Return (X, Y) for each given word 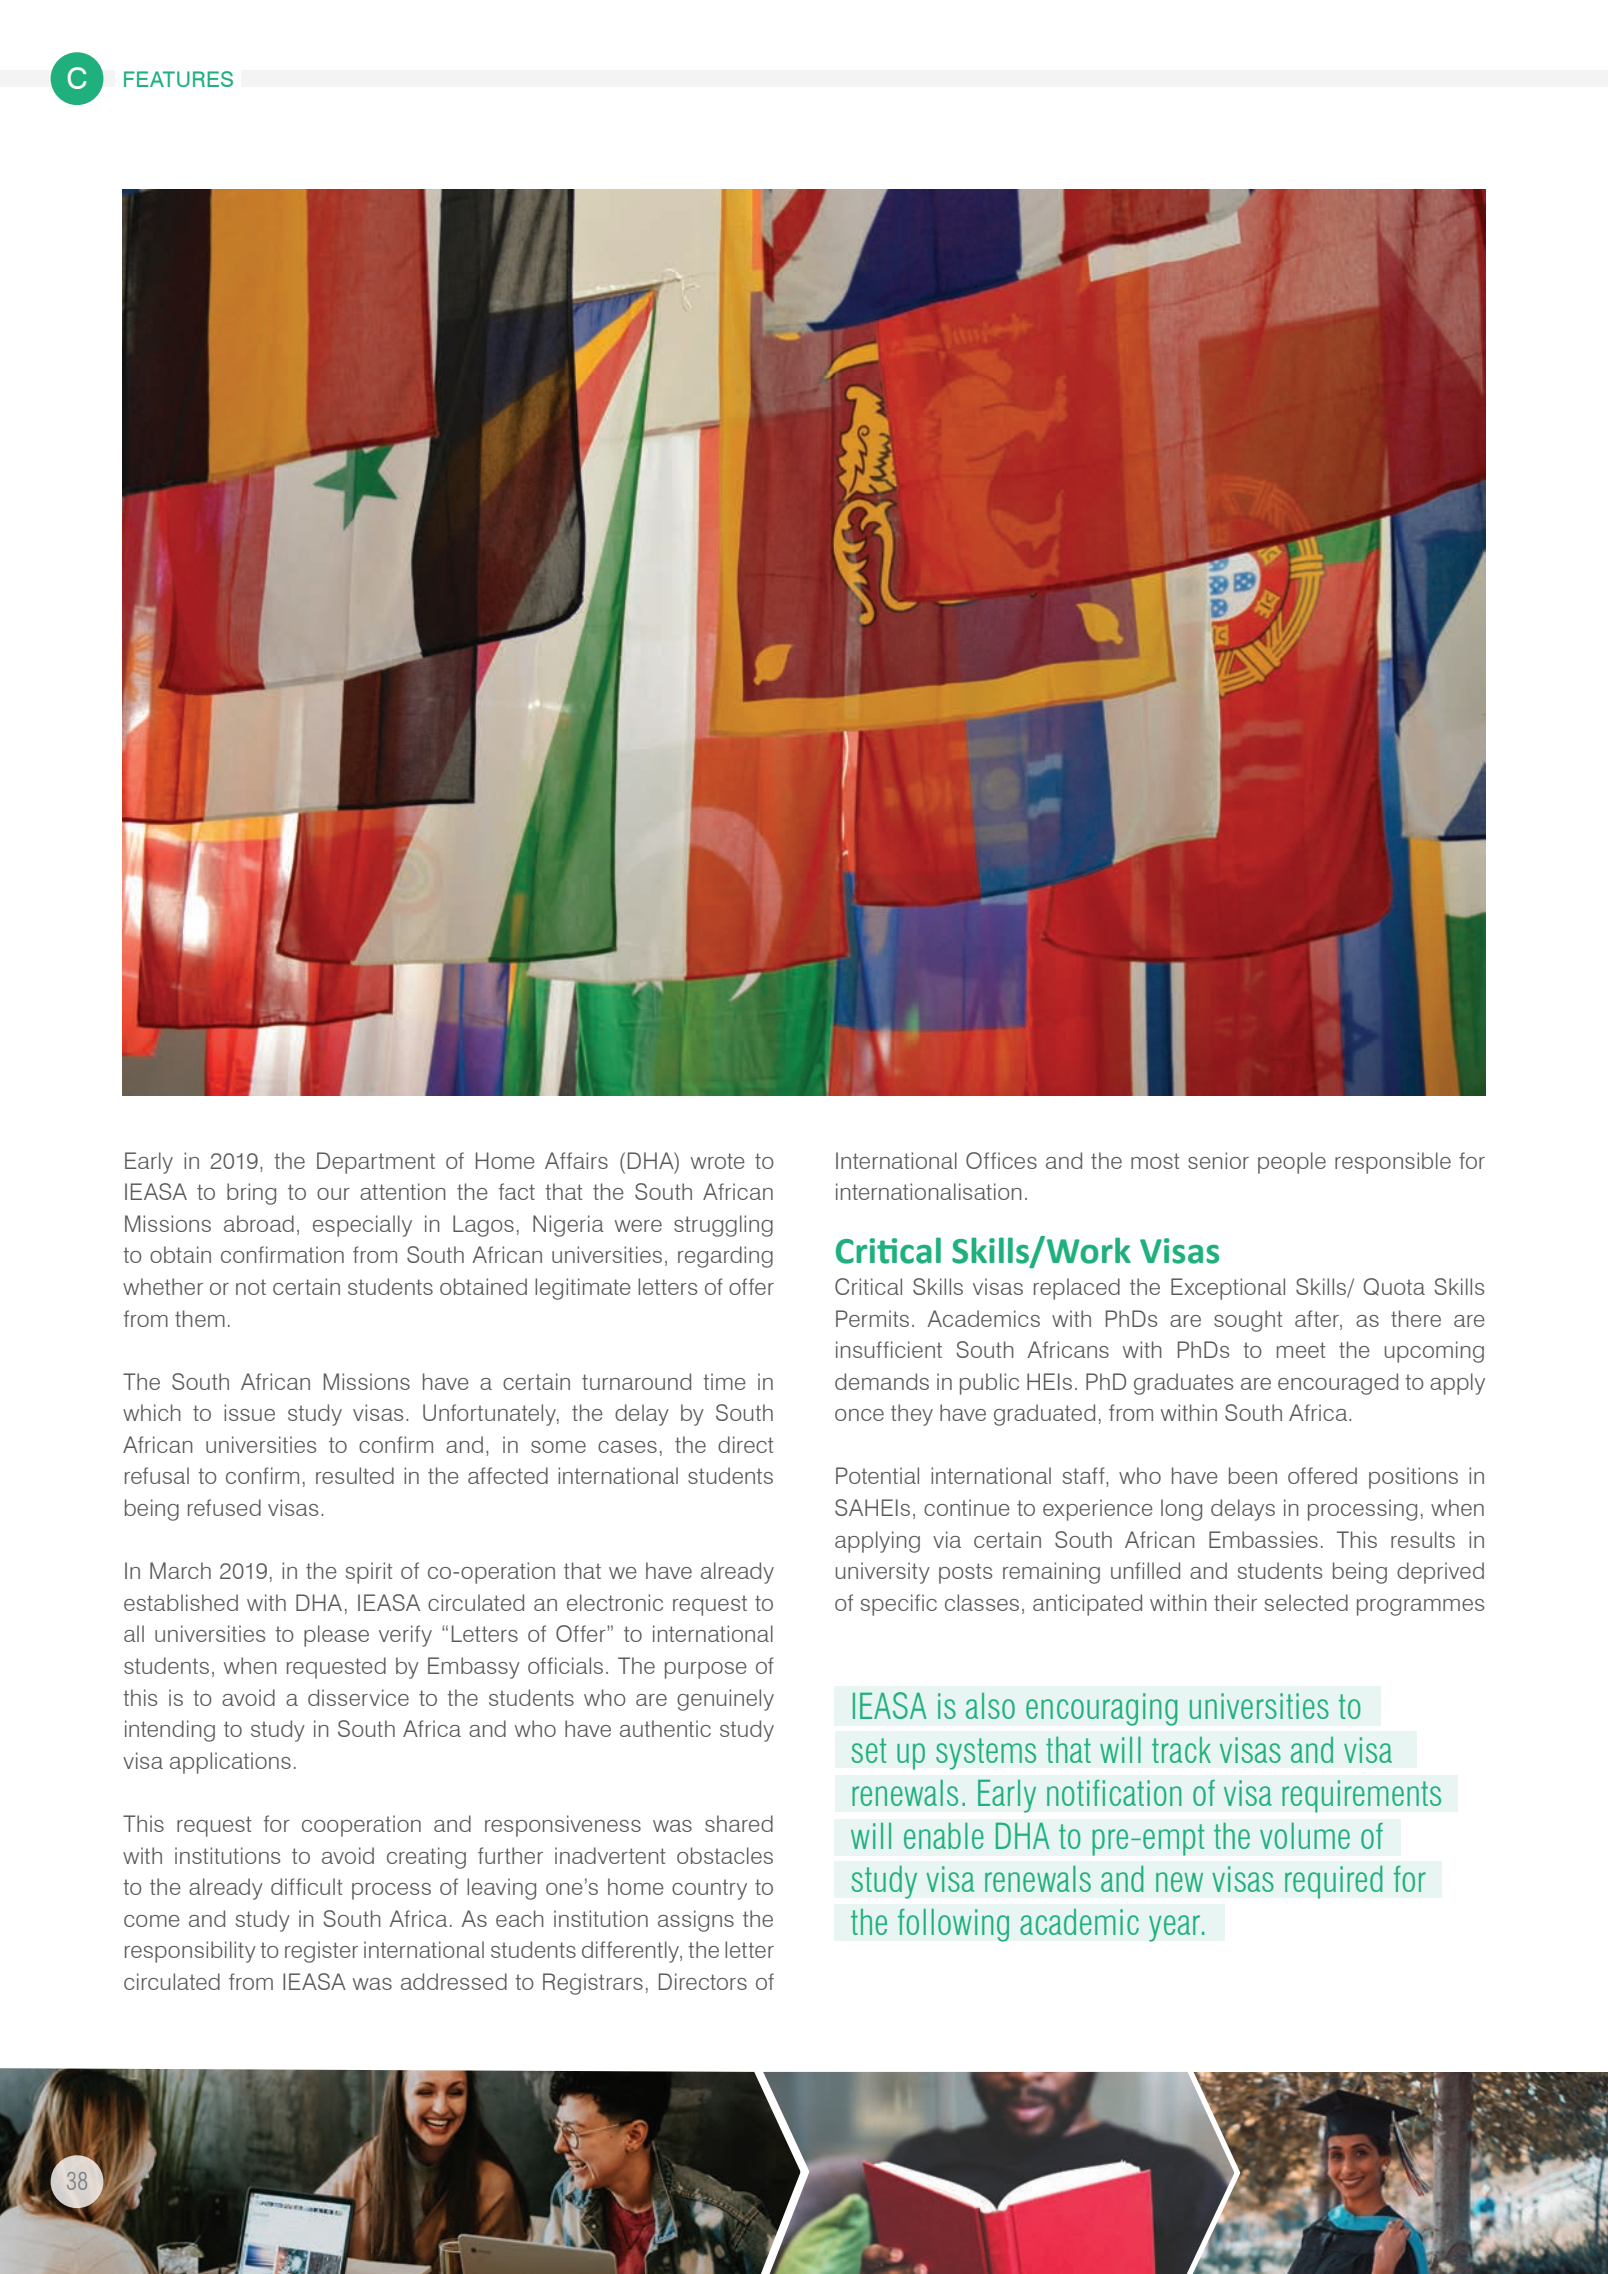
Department (376, 1163)
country (709, 1889)
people (1292, 1163)
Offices (1001, 1160)
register (321, 1952)
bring (251, 1194)
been (1253, 1475)
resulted (355, 1475)
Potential (877, 1475)
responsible (1393, 1163)
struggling (723, 1226)
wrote (718, 1161)
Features (178, 79)
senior (1218, 1160)
